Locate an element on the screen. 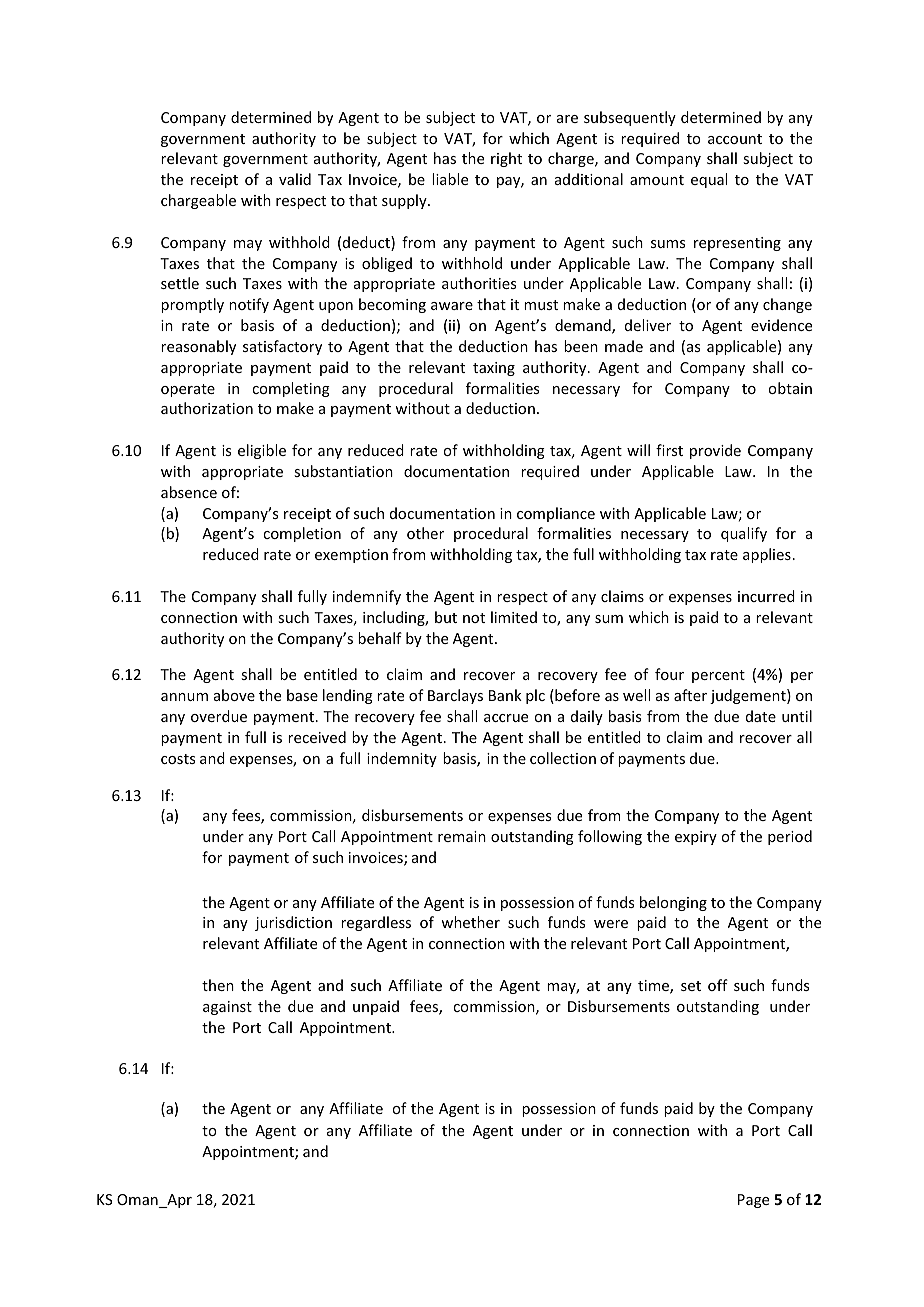  then is located at coordinates (218, 985).
